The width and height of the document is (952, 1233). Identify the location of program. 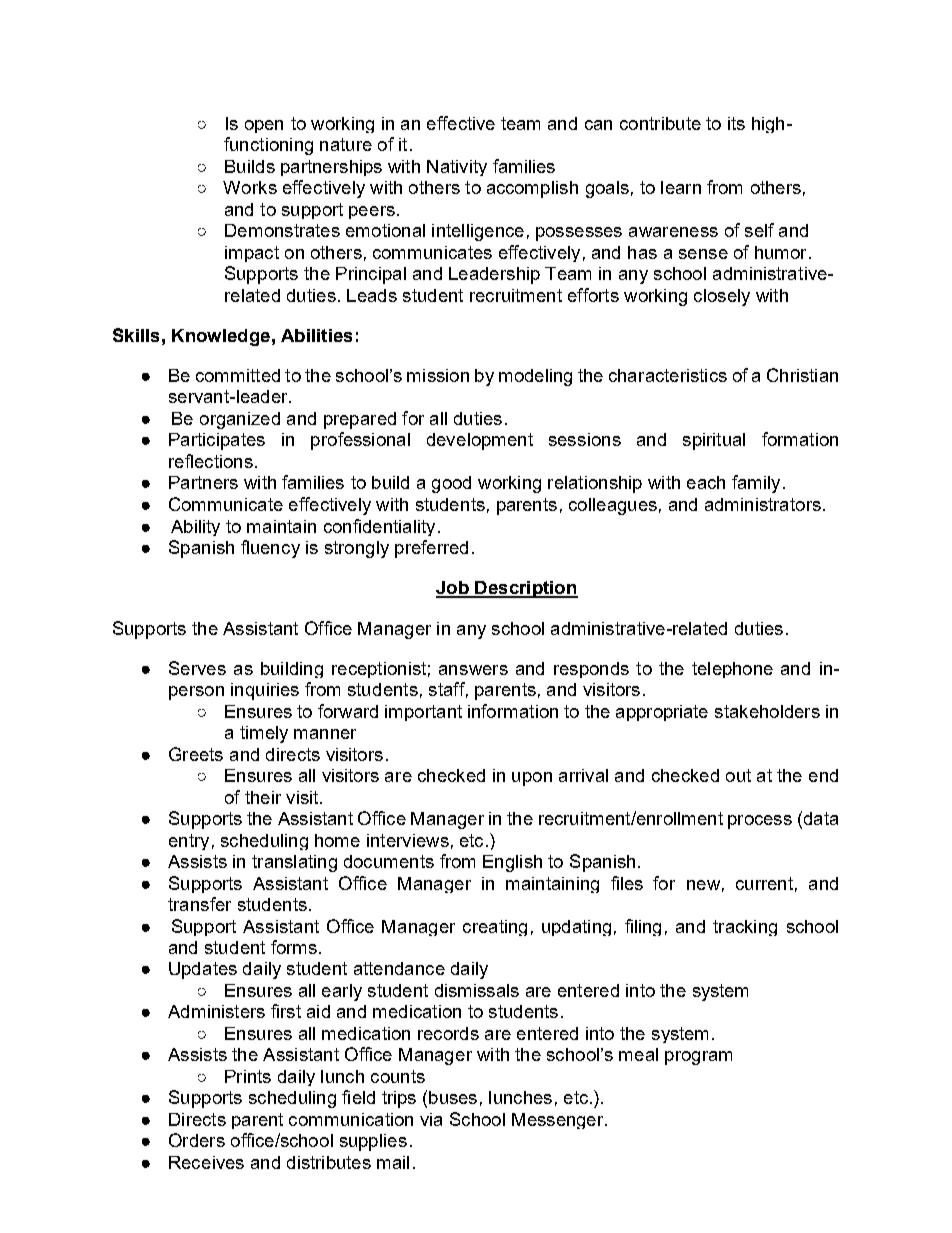
(698, 1058).
